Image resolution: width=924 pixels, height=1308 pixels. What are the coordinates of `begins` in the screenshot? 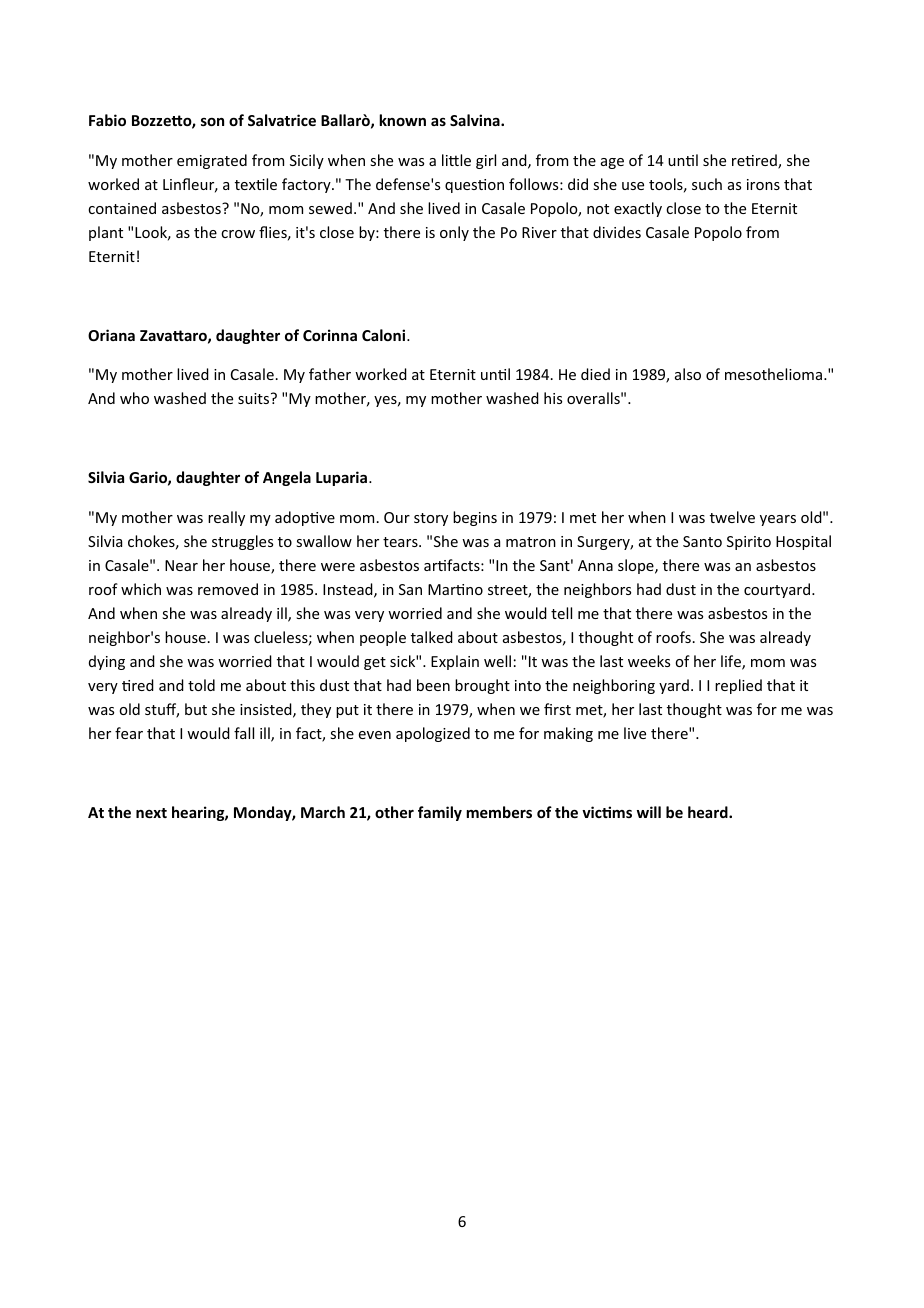 It's located at (475, 518).
